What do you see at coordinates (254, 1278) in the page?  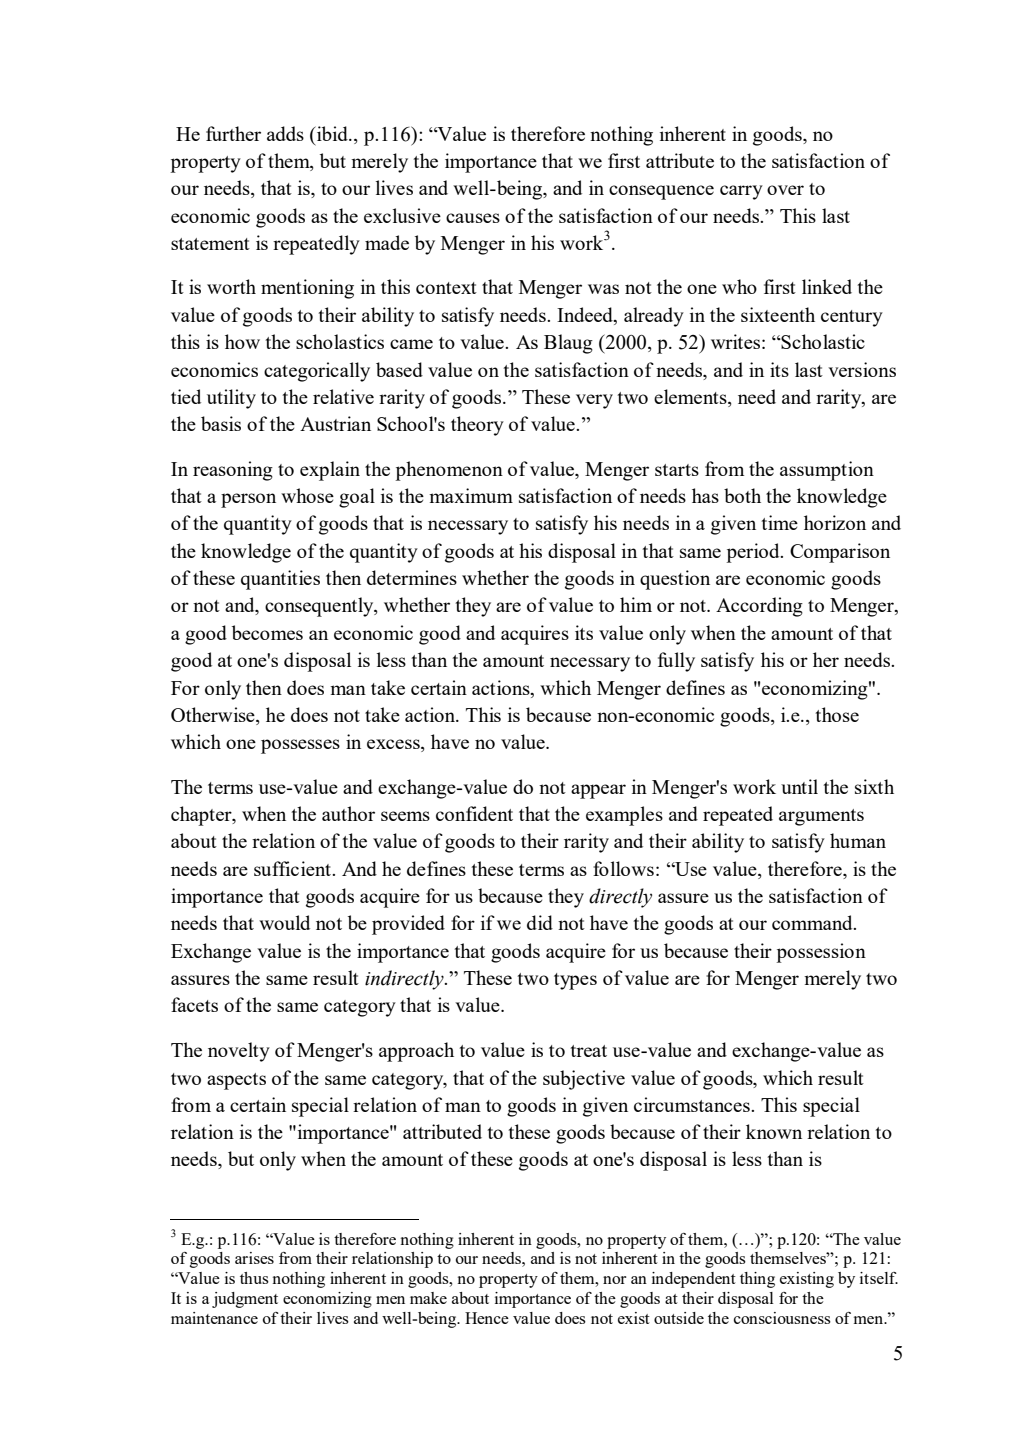 I see `thus` at bounding box center [254, 1278].
